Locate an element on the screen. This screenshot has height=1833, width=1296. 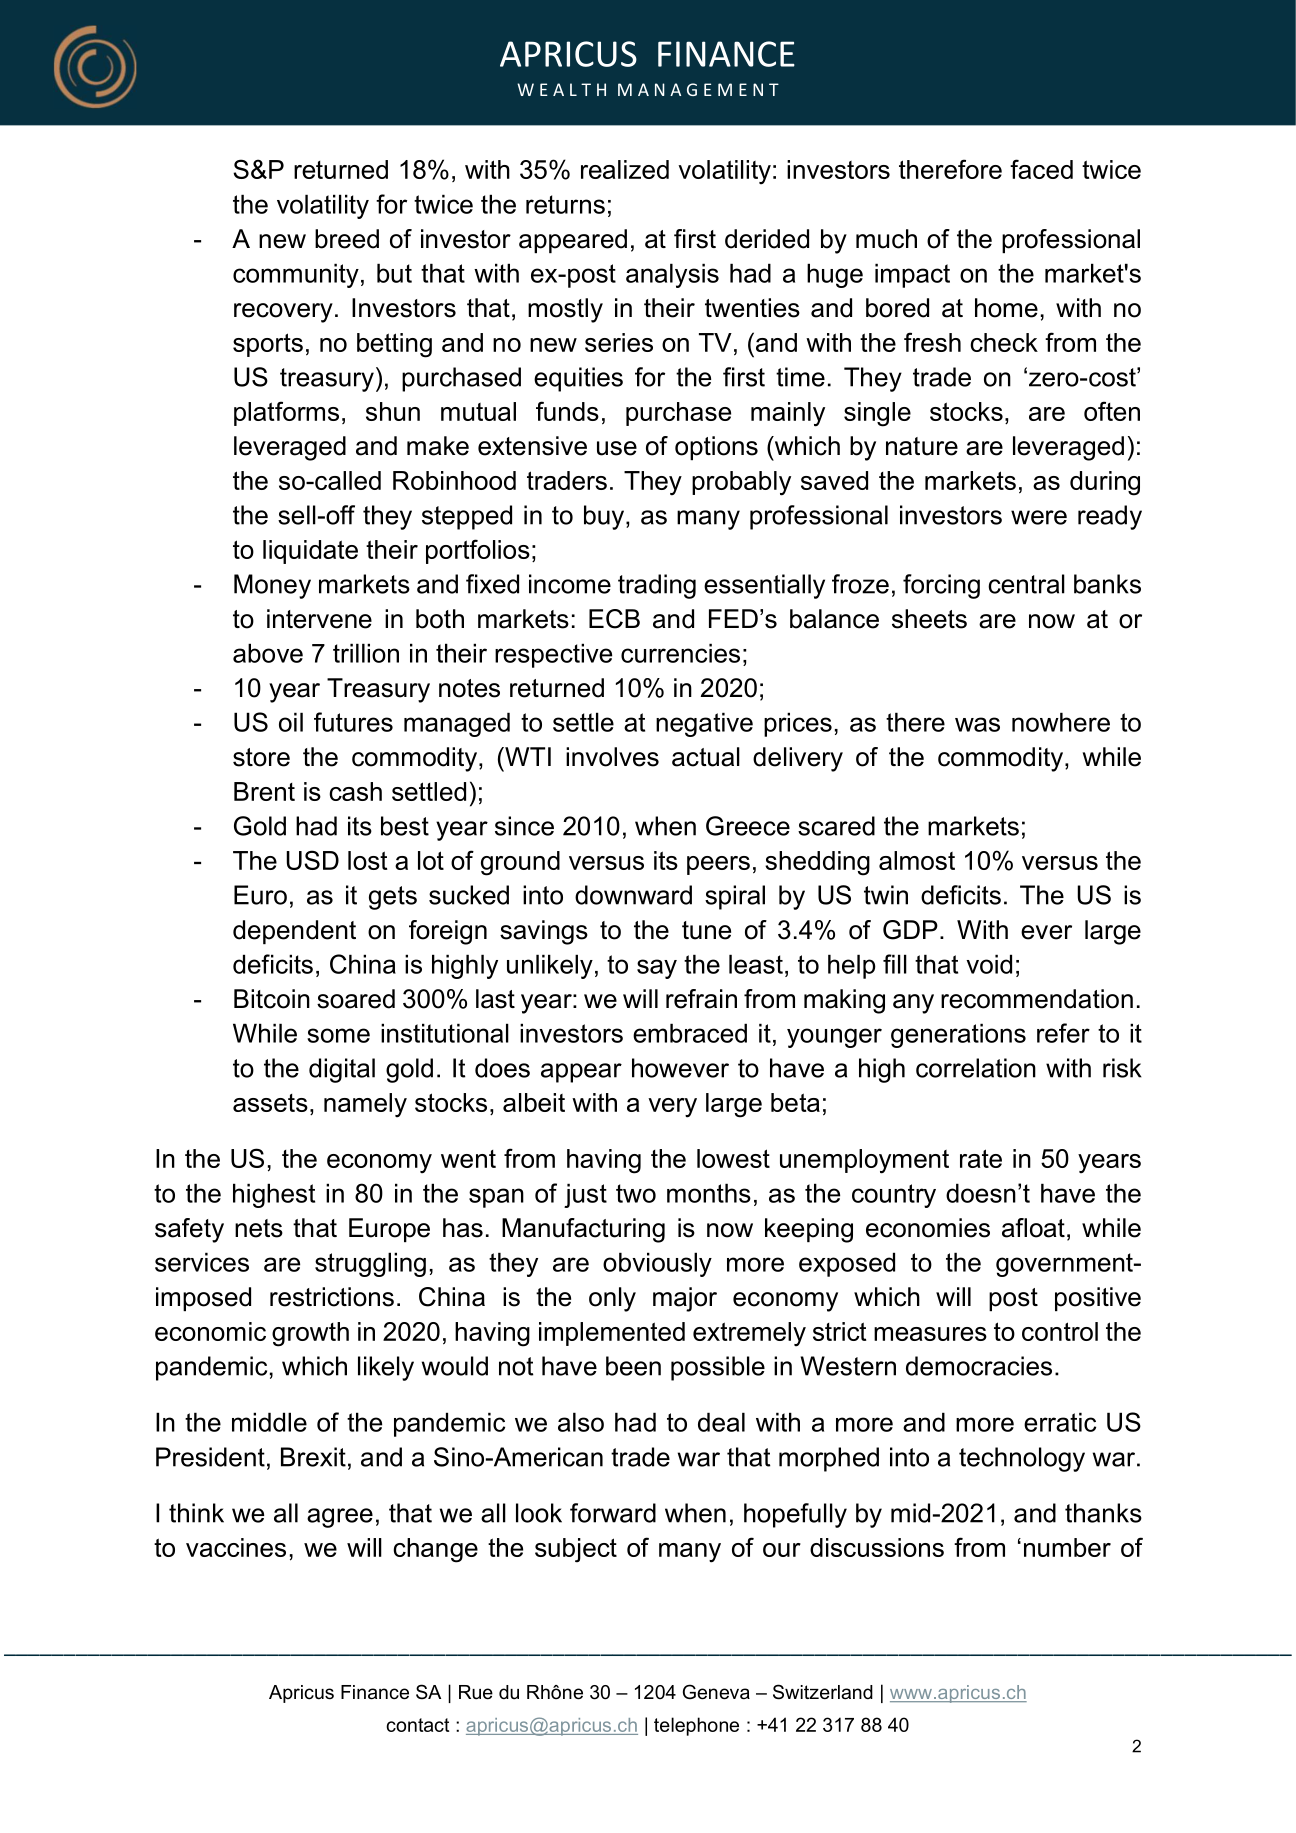
oil is located at coordinates (291, 722).
